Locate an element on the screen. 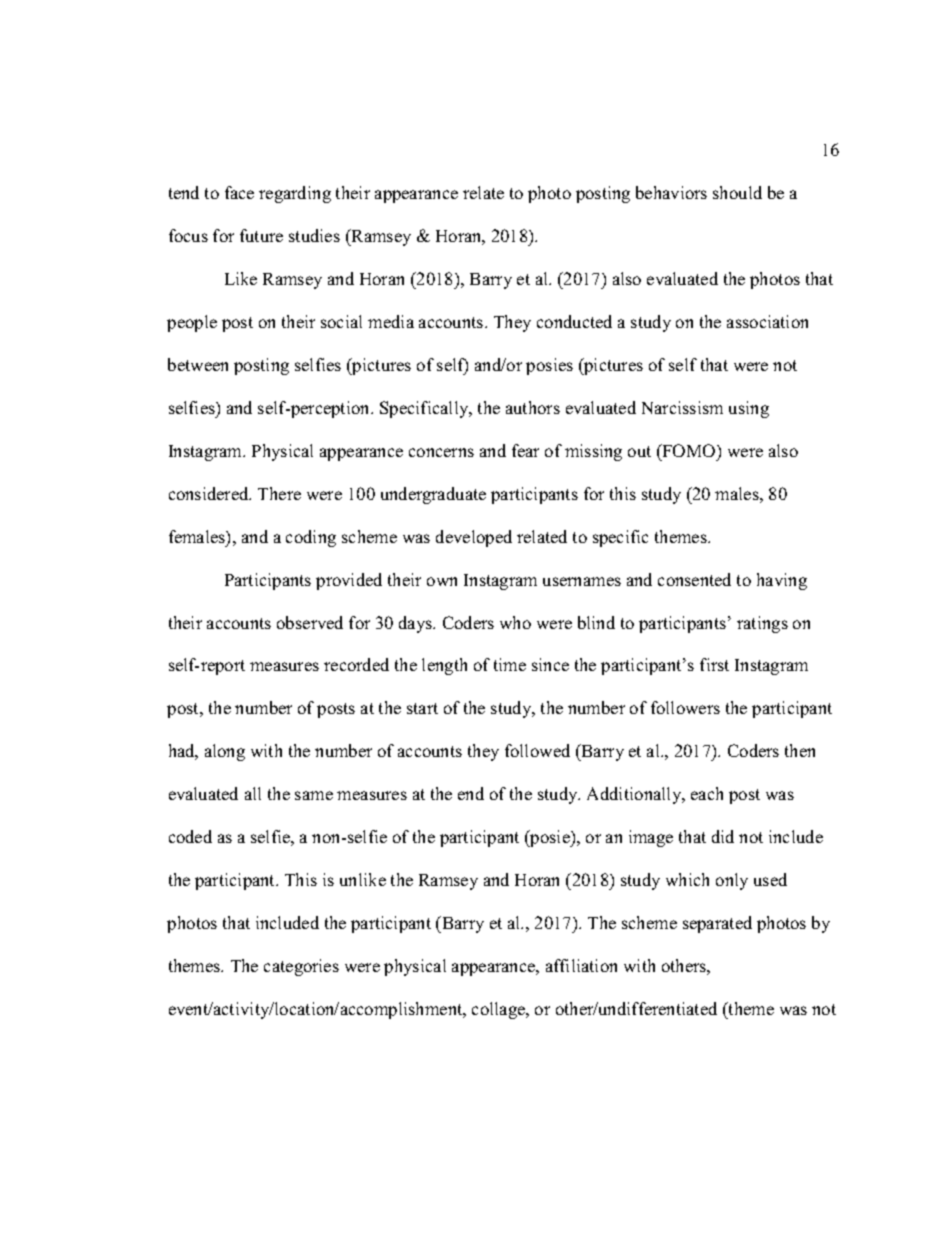 The width and height of the screenshot is (952, 1233). along is located at coordinates (225, 752).
